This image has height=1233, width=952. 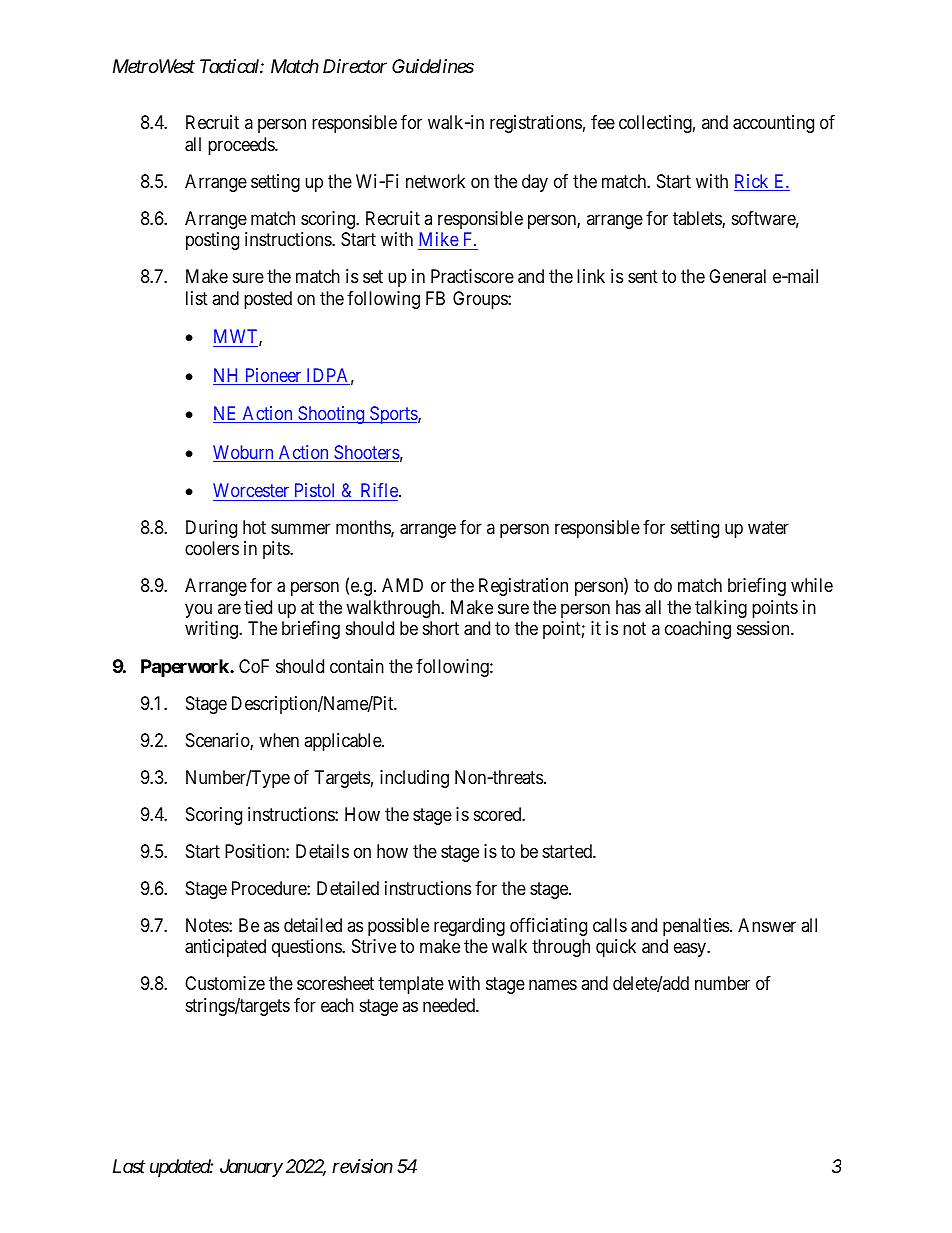 I want to click on you, so click(x=198, y=610).
